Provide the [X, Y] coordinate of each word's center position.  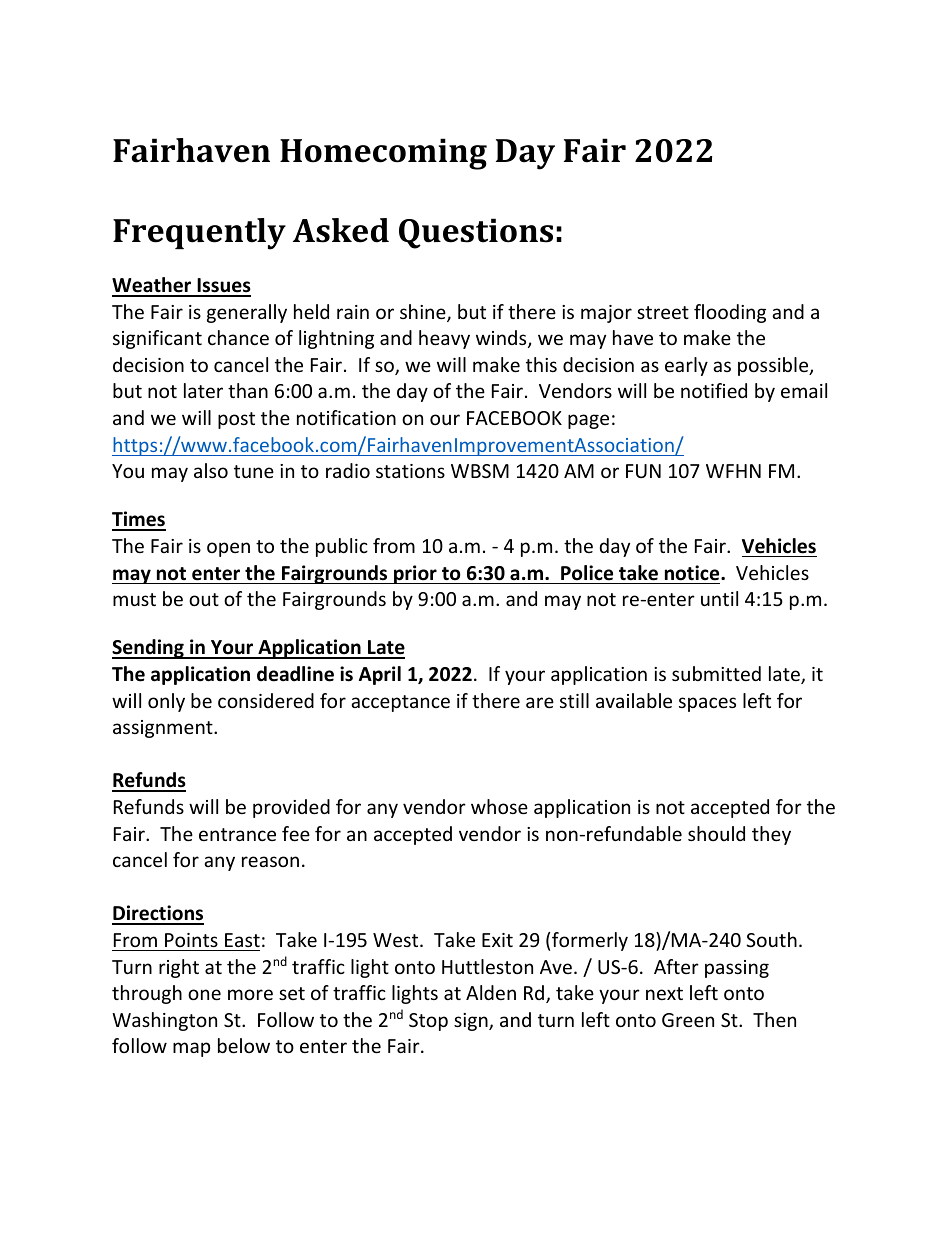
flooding [730, 313]
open [228, 549]
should [716, 833]
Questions [476, 233]
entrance [237, 834]
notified [714, 390]
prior [415, 574]
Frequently [199, 234]
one [204, 994]
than [248, 390]
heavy [444, 339]
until [719, 598]
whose [499, 806]
